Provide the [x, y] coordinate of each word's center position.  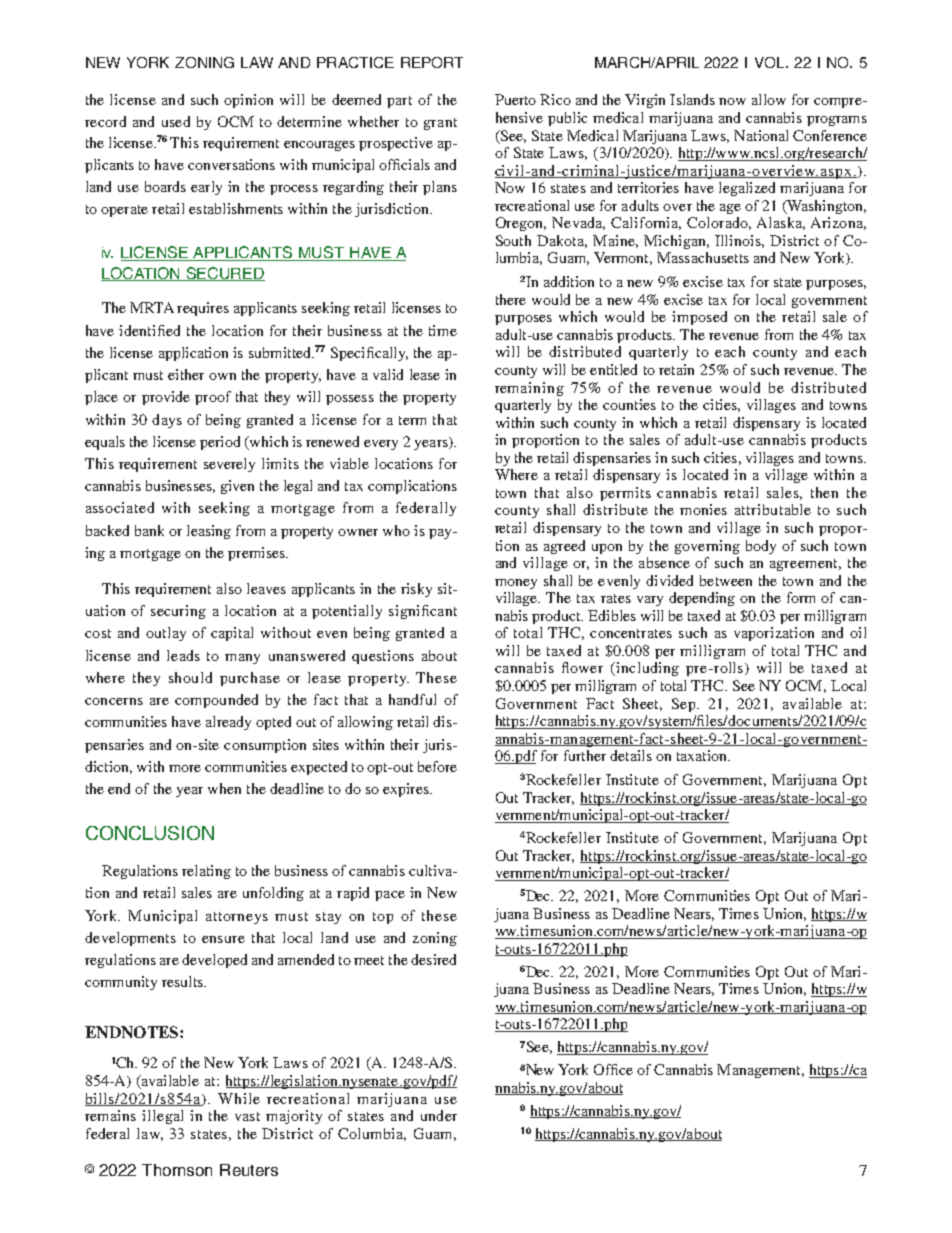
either [186, 374]
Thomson [177, 1170]
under [439, 1115]
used [176, 121]
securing [178, 612]
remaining [529, 389]
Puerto [515, 99]
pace [390, 896]
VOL [771, 62]
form [801, 597]
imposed [699, 318]
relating [206, 872]
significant [423, 612]
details [631, 755]
